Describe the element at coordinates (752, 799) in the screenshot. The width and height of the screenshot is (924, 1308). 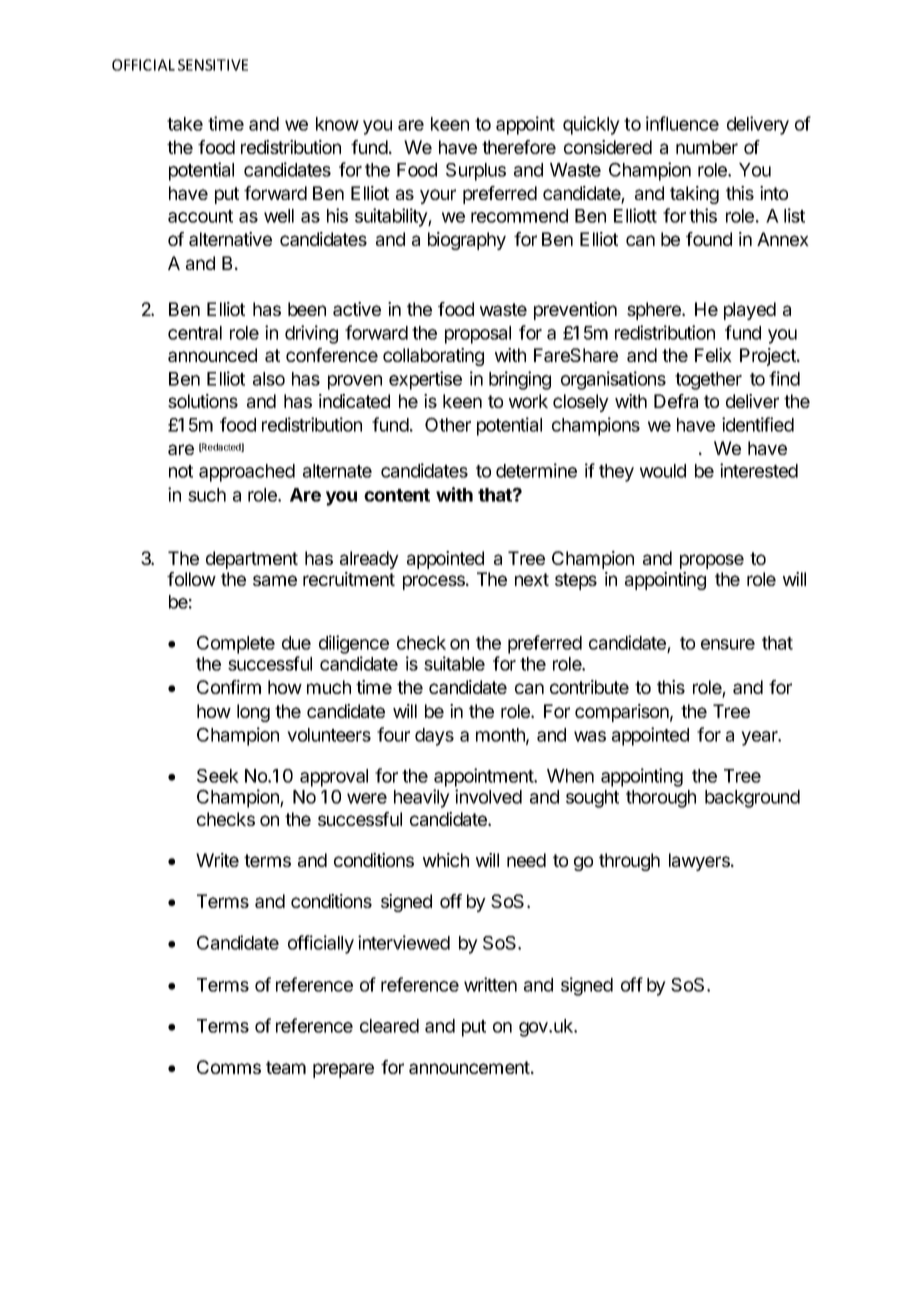
I see `background` at that location.
